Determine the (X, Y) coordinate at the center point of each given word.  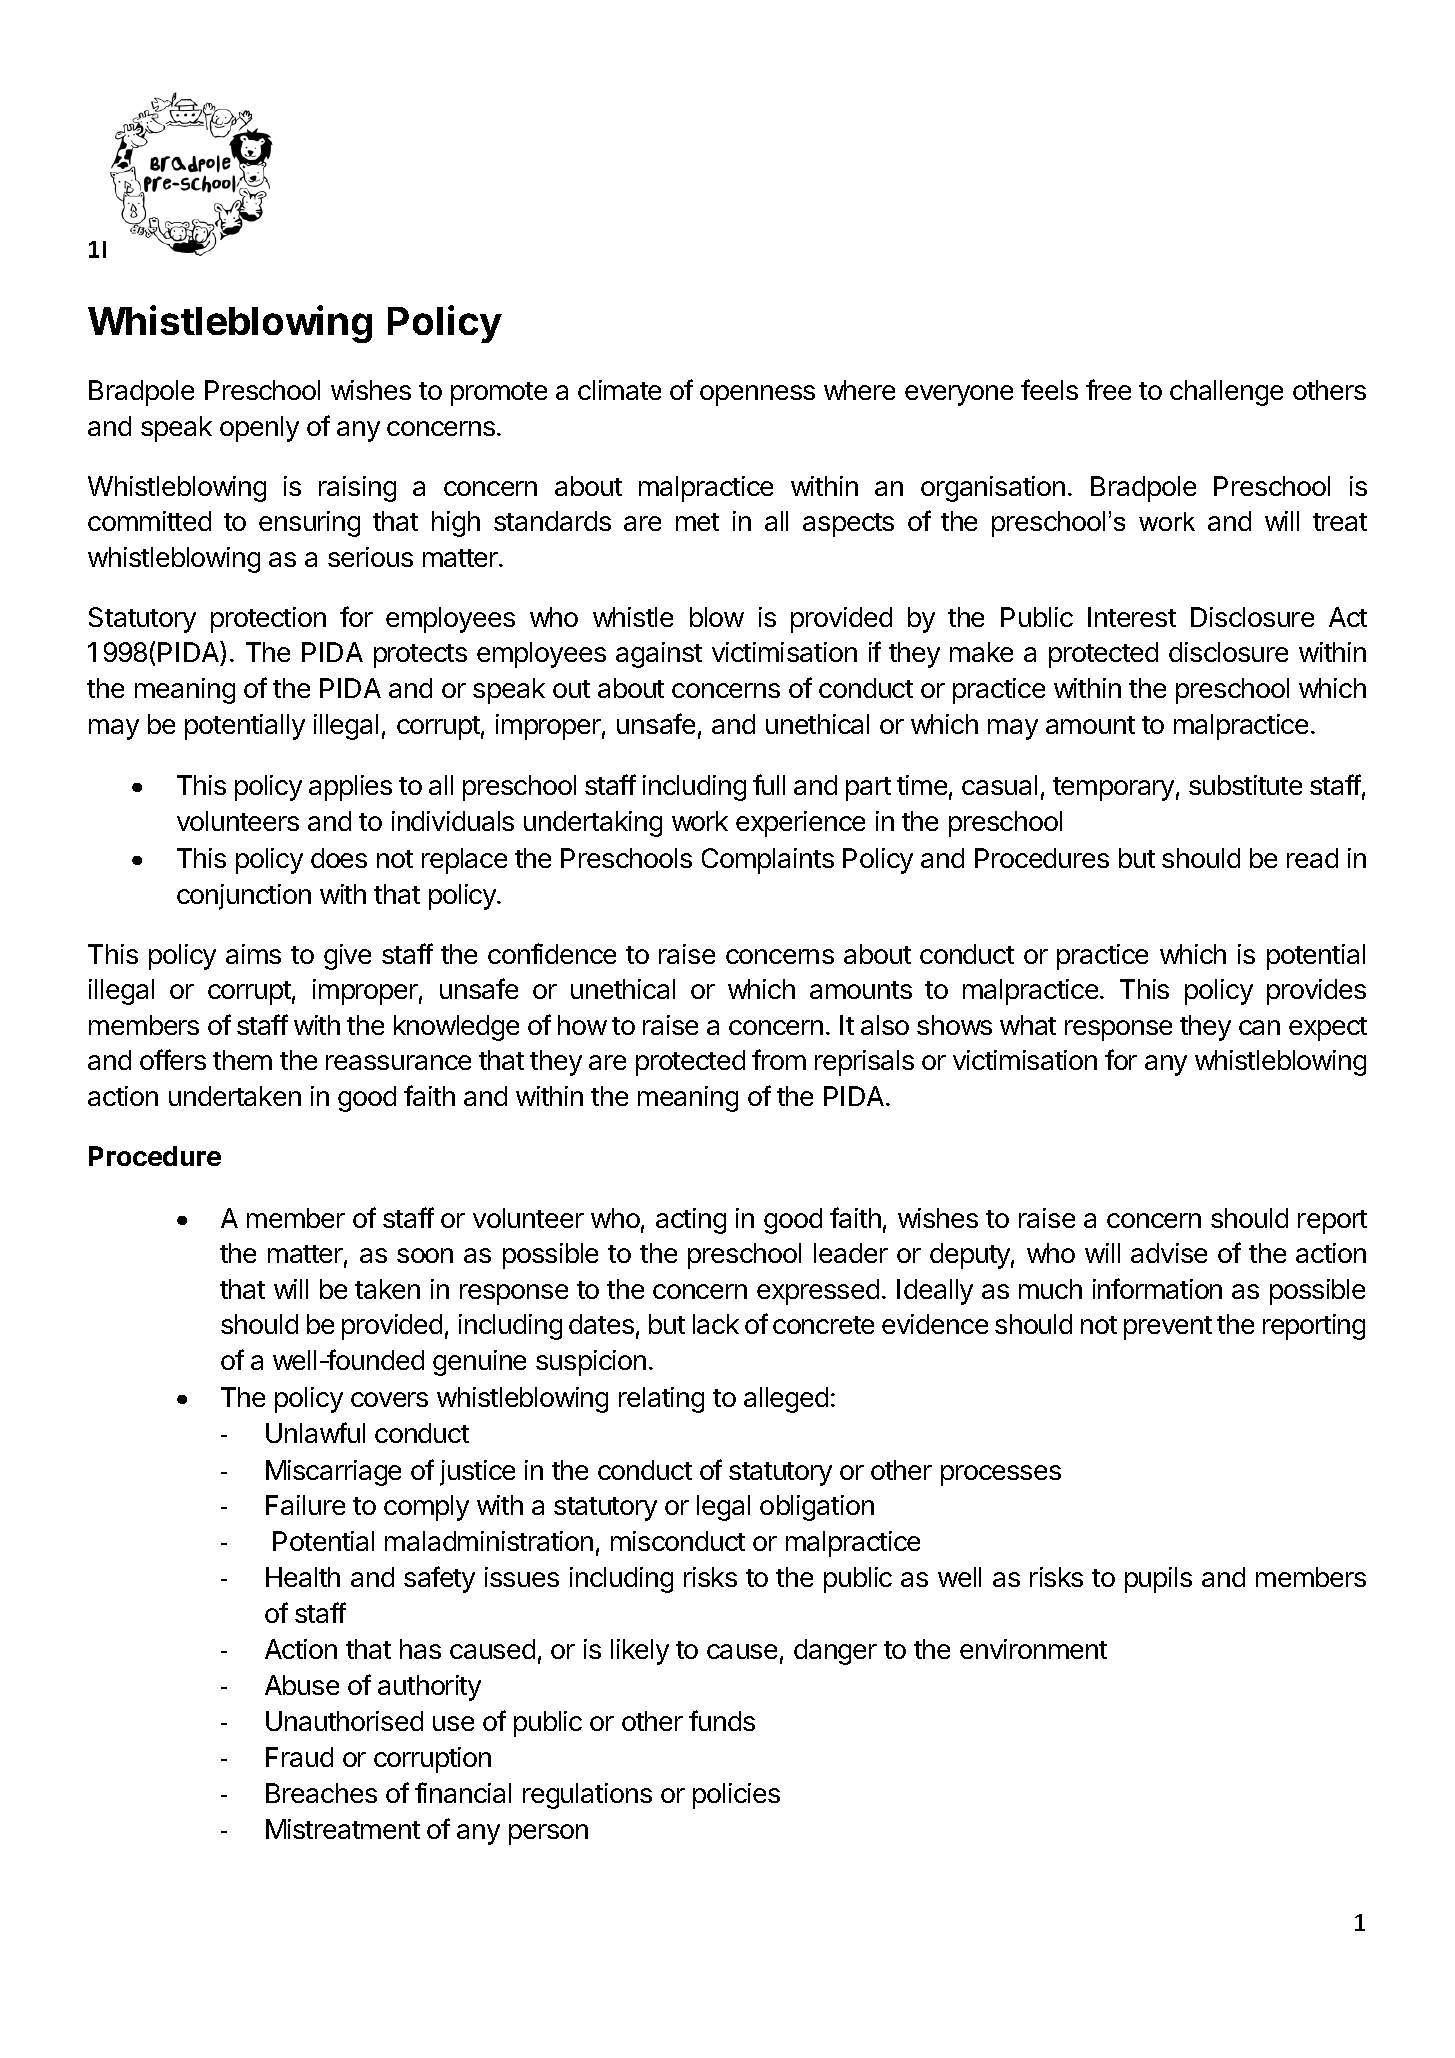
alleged (786, 1400)
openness (757, 395)
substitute (1245, 785)
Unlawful (315, 1432)
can (1259, 1027)
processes (1001, 1475)
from (779, 1059)
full (769, 784)
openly (259, 429)
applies (350, 788)
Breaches (321, 1793)
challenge (1226, 393)
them (242, 1060)
